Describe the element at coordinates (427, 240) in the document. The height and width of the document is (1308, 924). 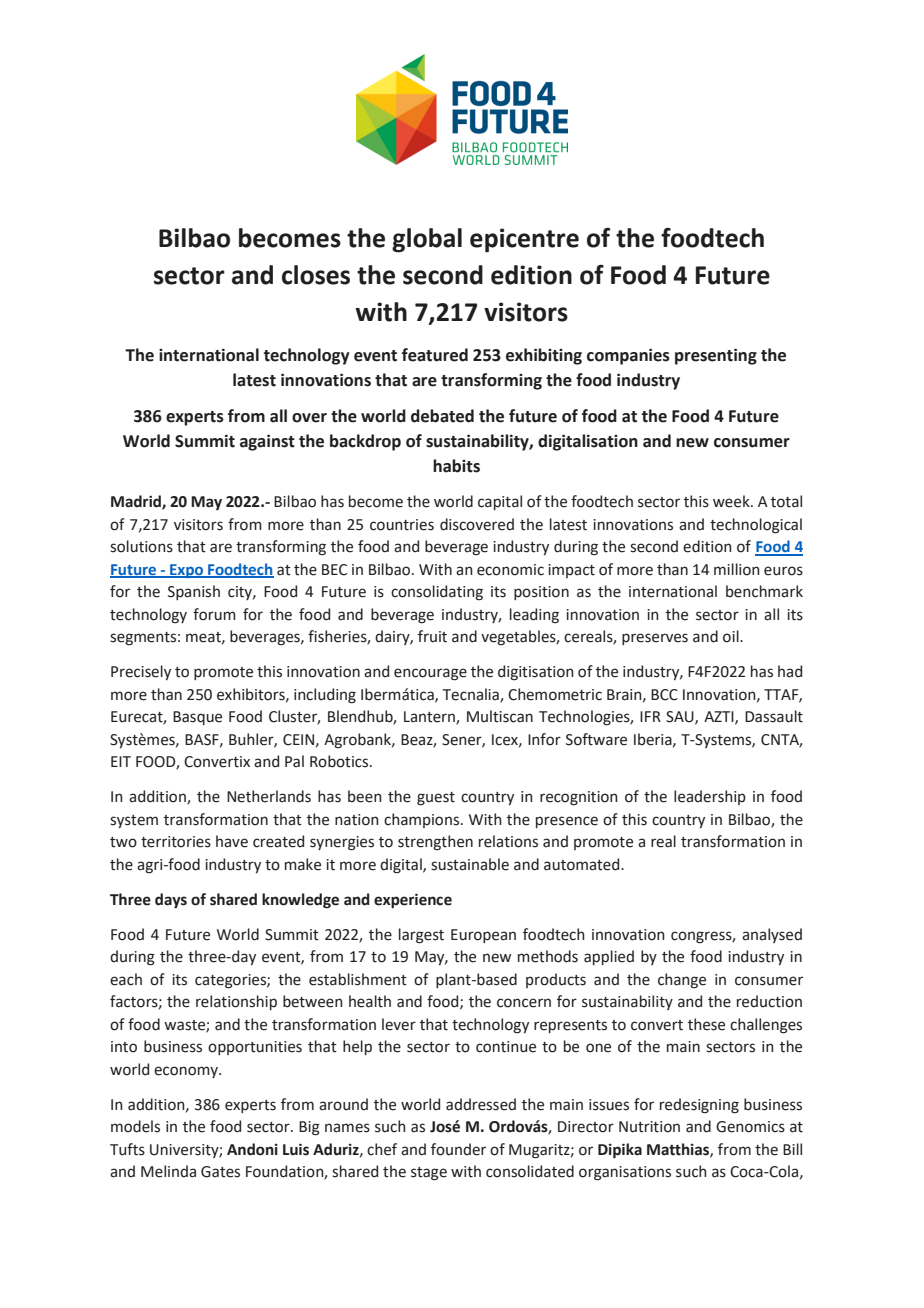
I see `global` at that location.
